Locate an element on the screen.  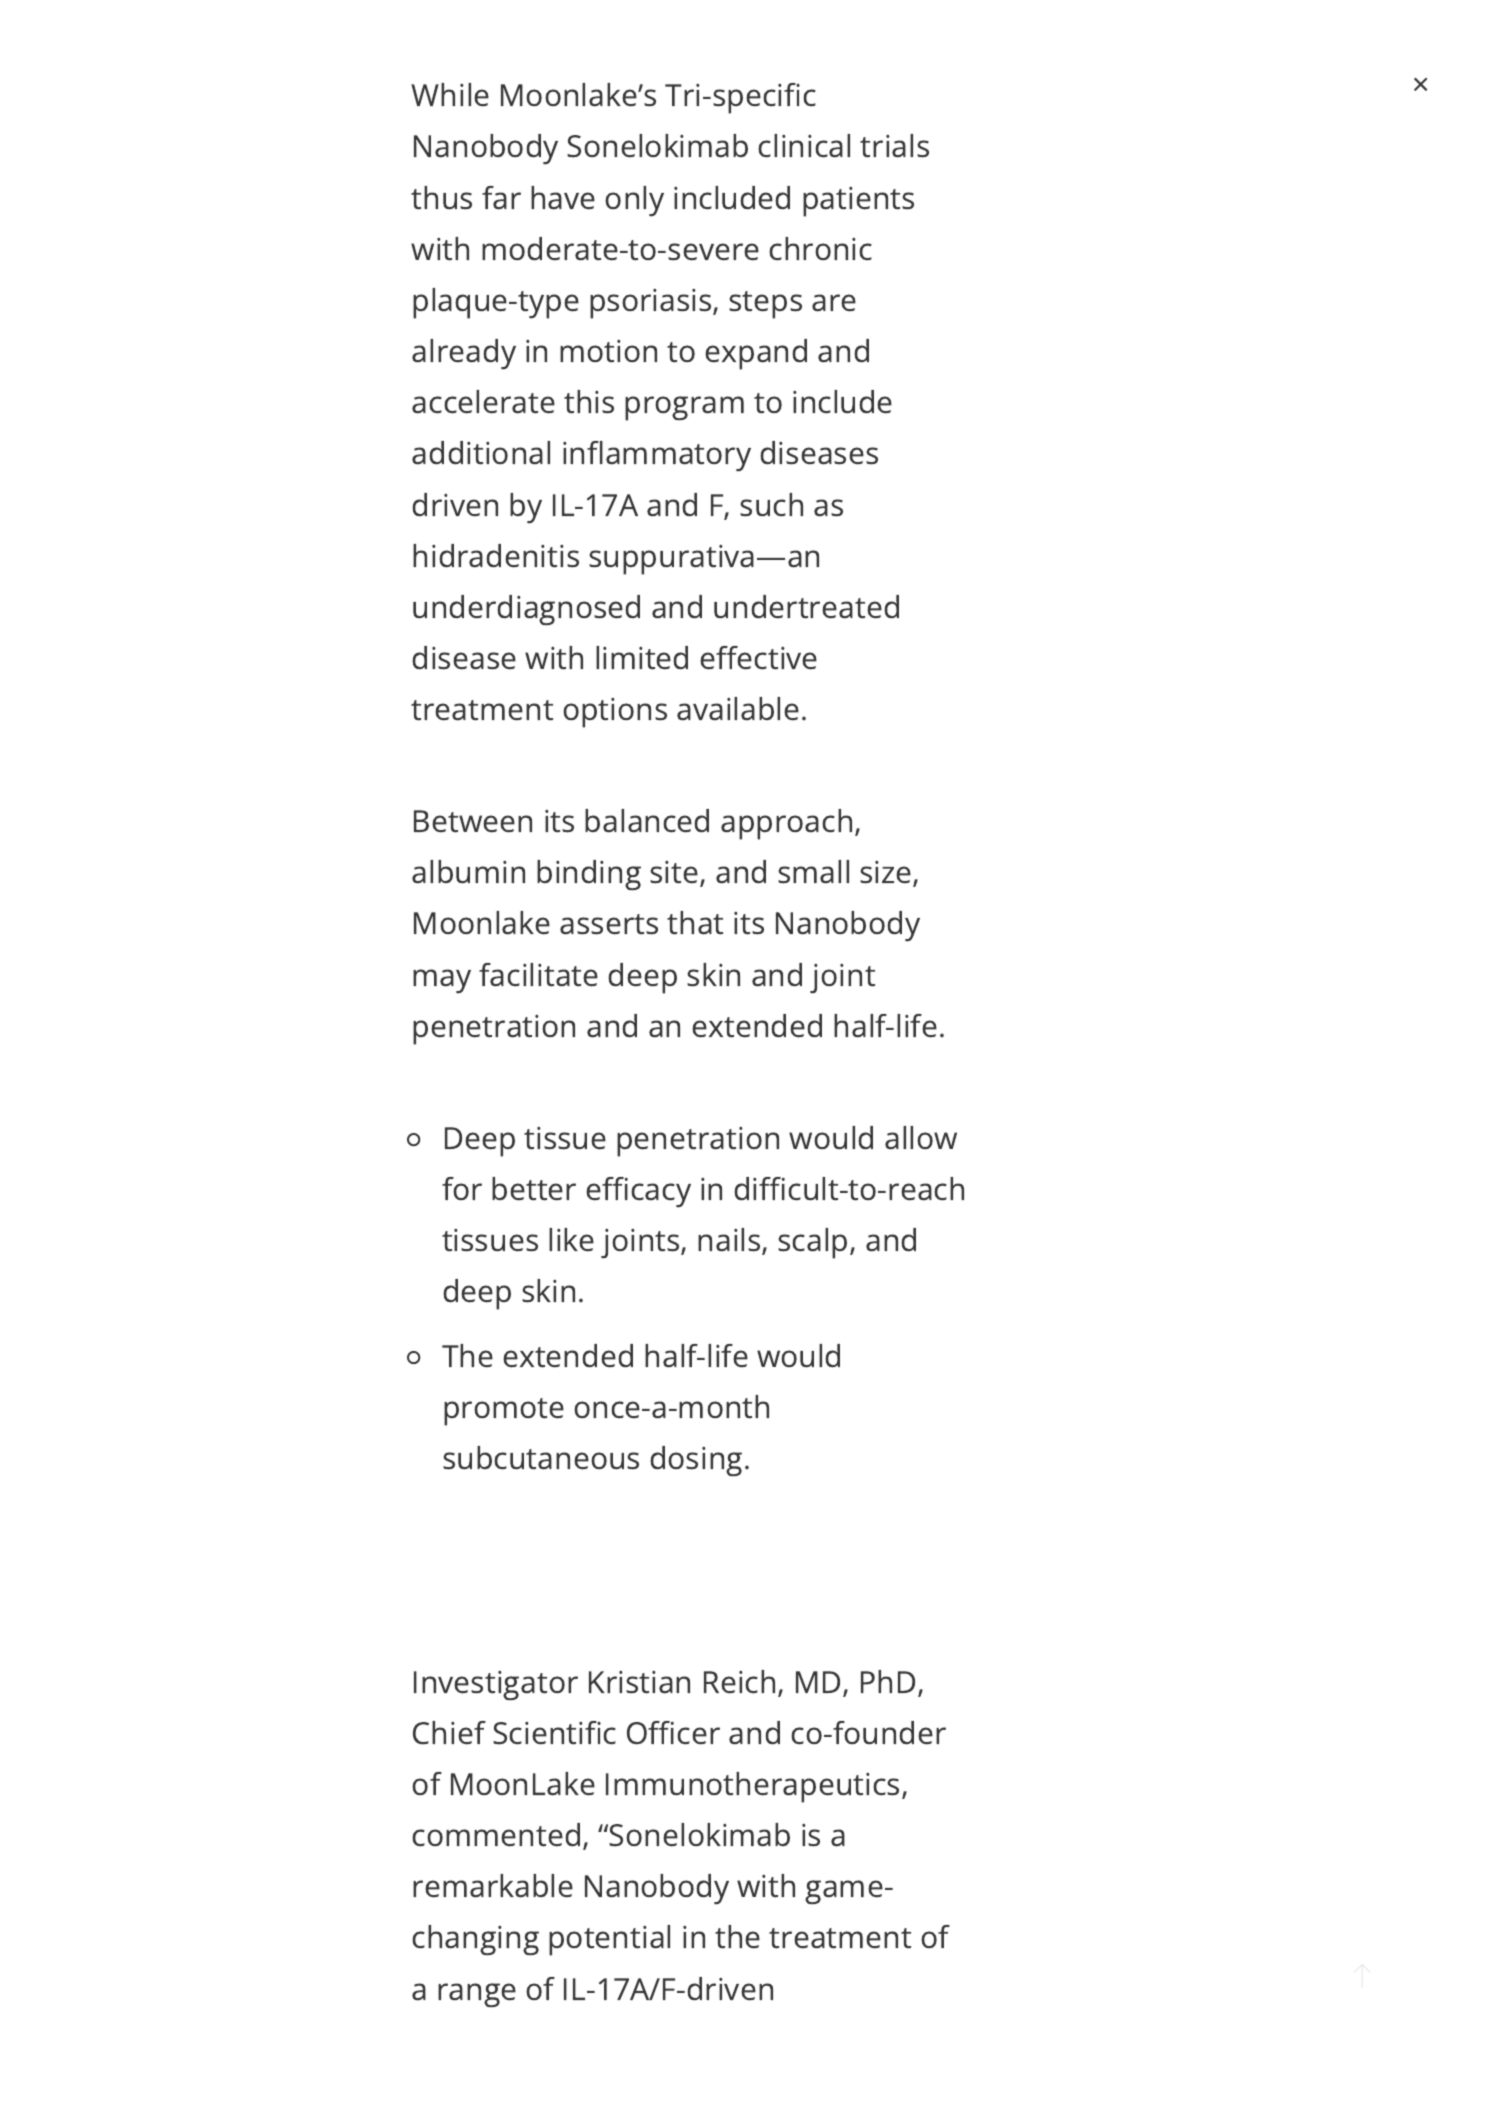
patients is located at coordinates (858, 202).
